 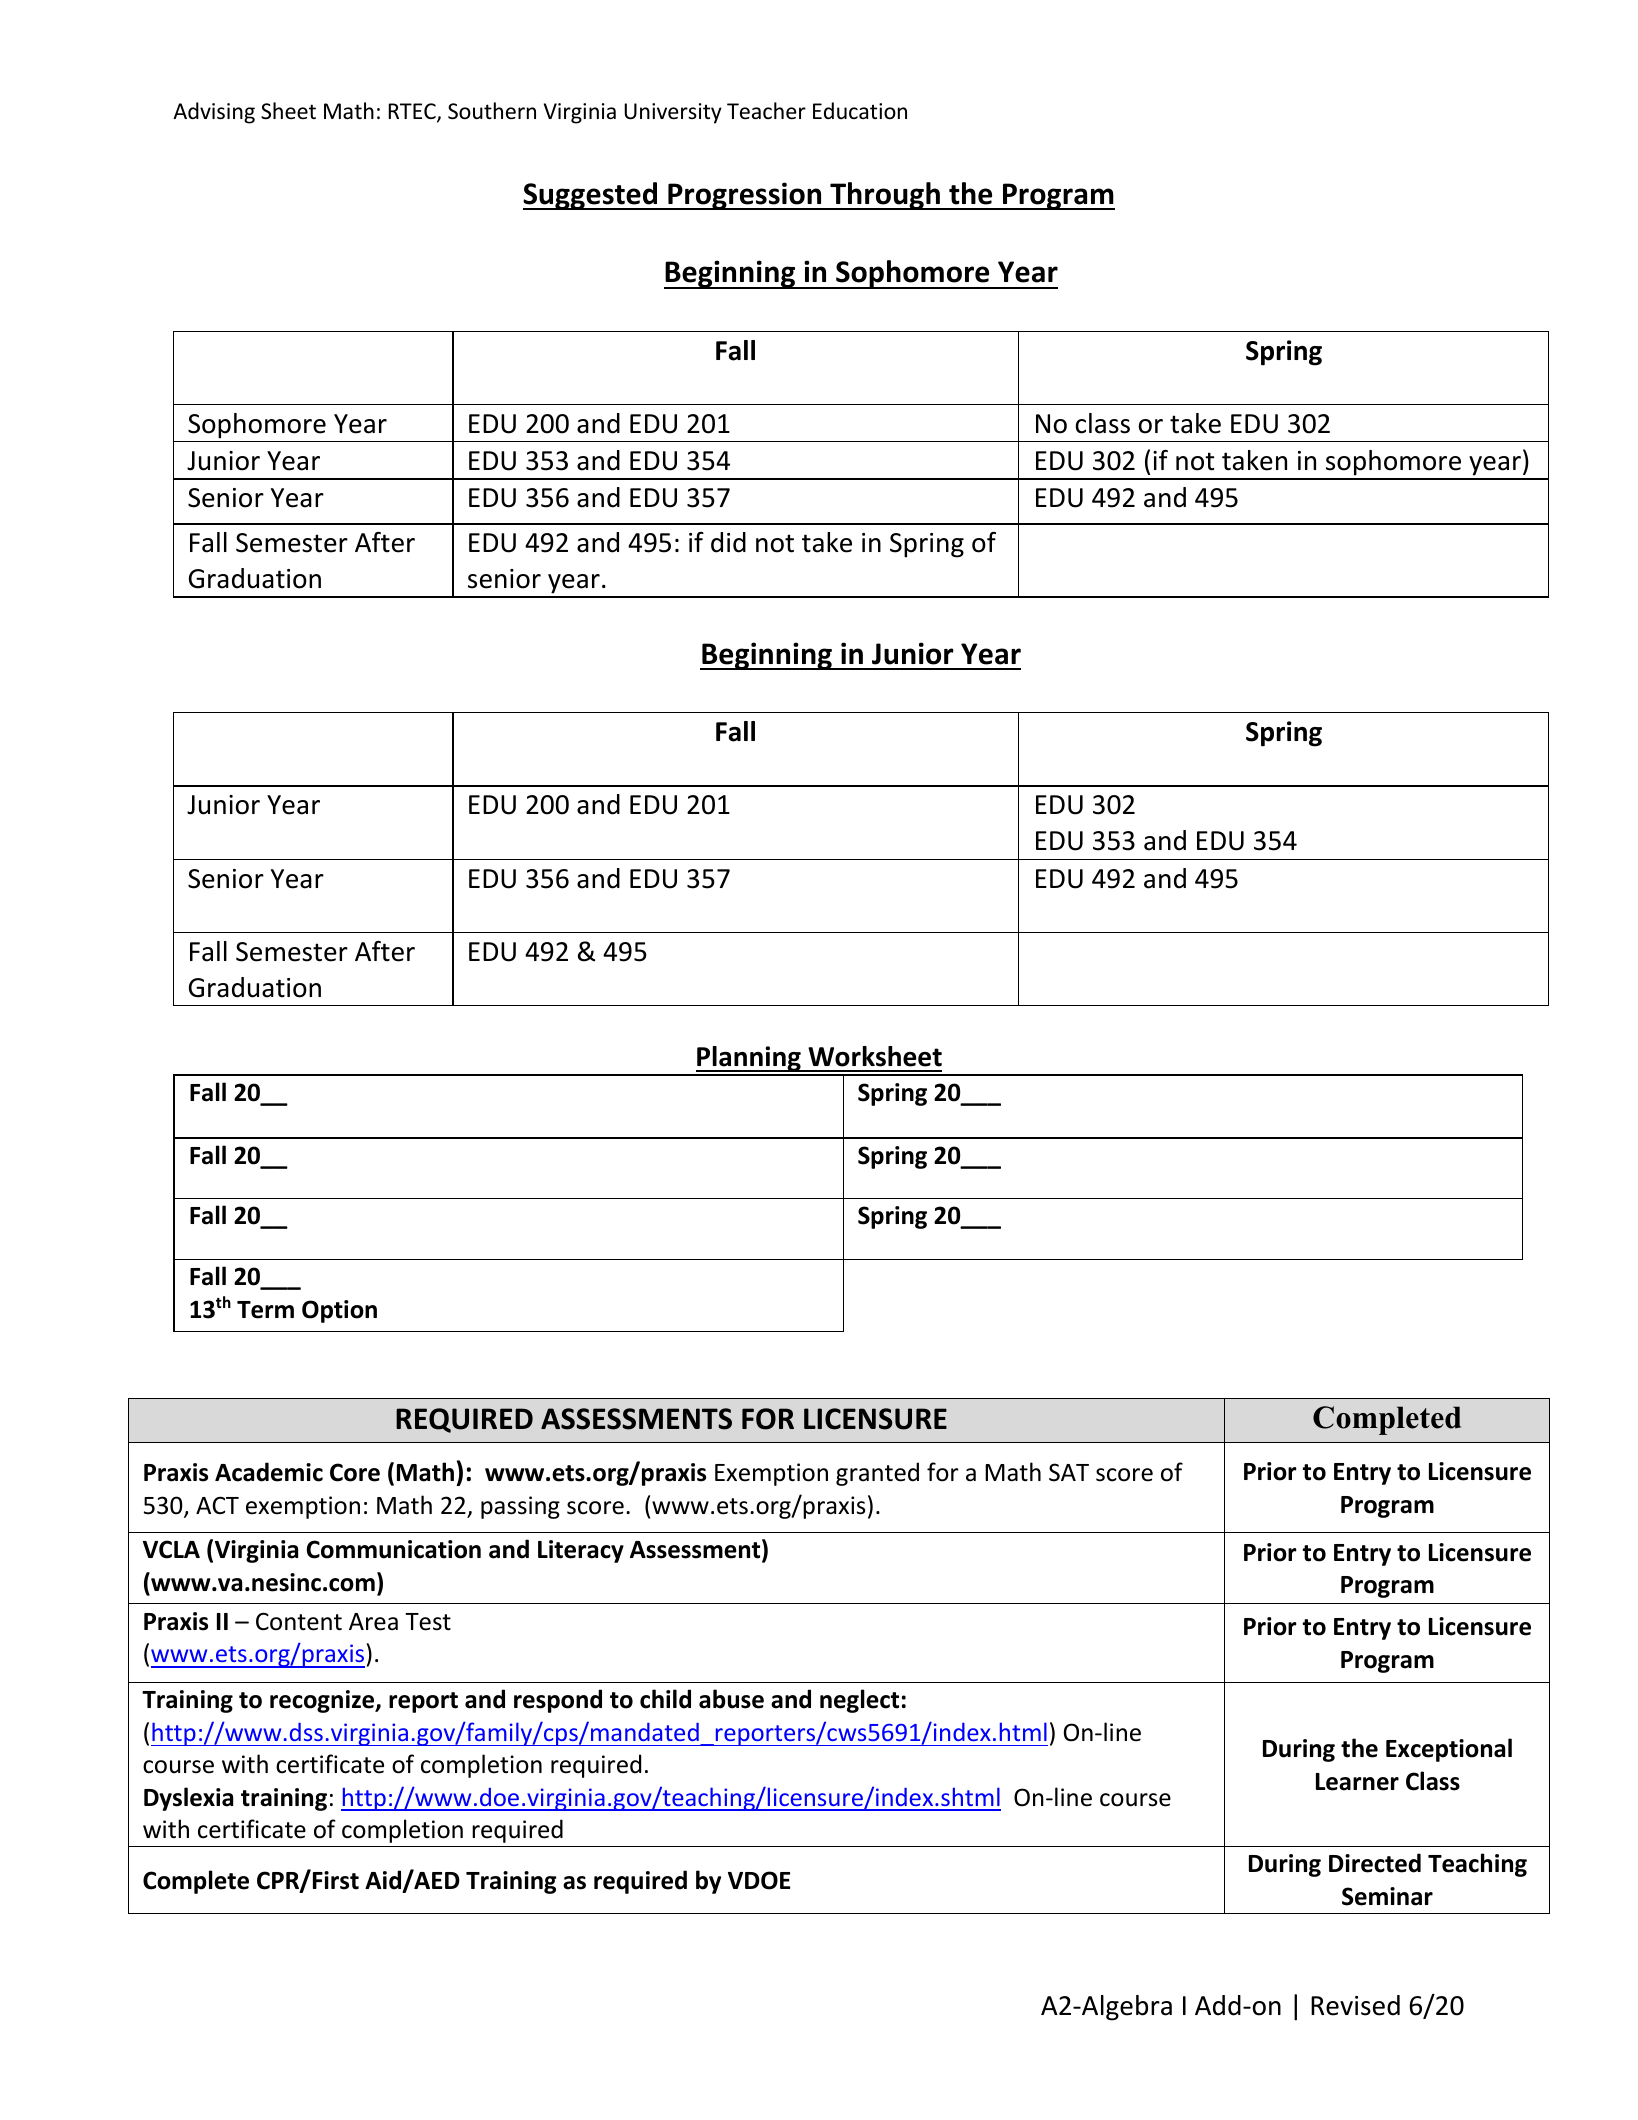 I want to click on Advising, so click(x=214, y=113).
